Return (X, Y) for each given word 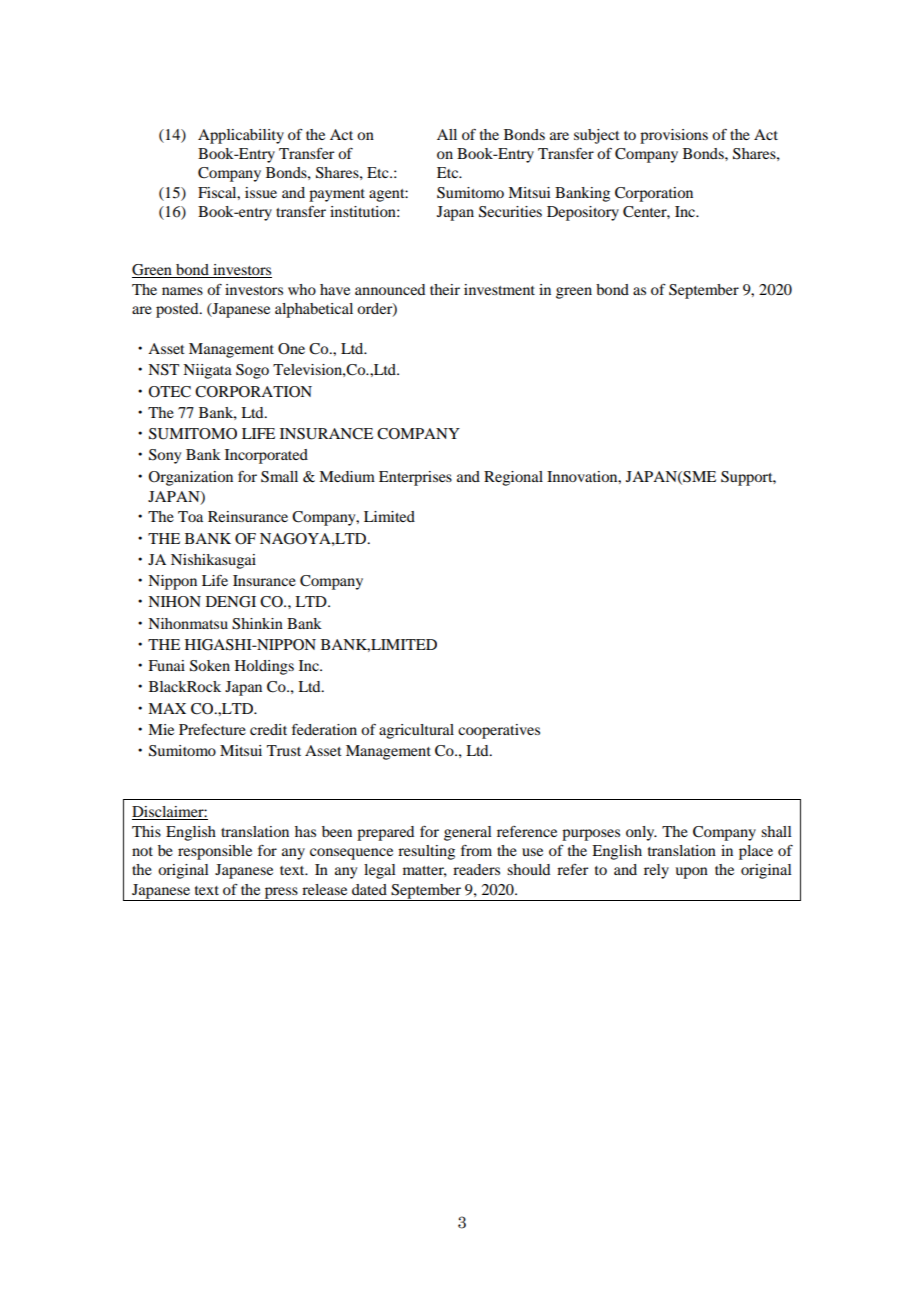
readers (476, 869)
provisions (674, 136)
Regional (513, 478)
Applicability (241, 136)
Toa (190, 516)
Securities (510, 212)
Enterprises (415, 478)
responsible (215, 852)
